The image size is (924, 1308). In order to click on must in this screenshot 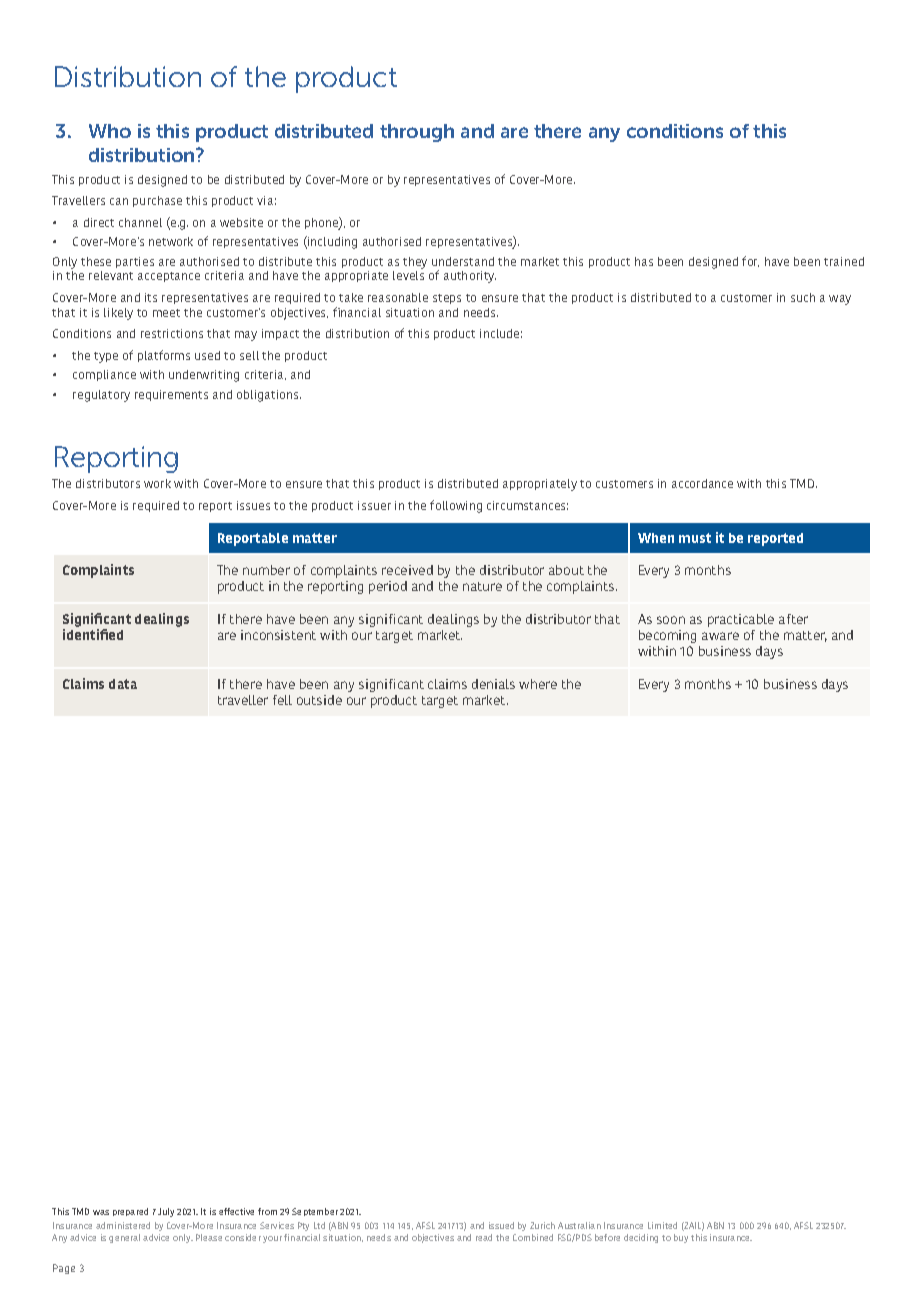, I will do `click(695, 538)`.
